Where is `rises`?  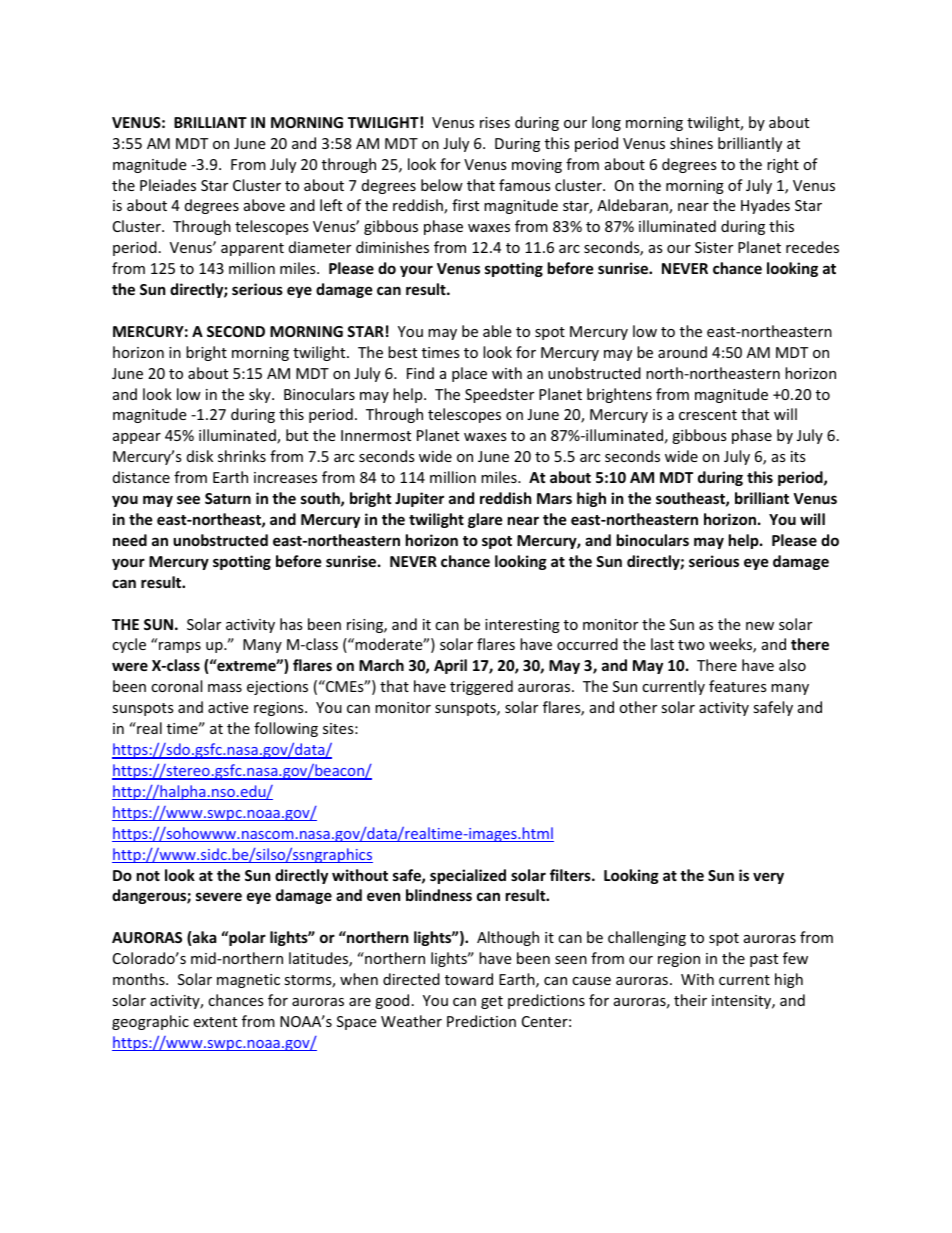
rises is located at coordinates (495, 122).
